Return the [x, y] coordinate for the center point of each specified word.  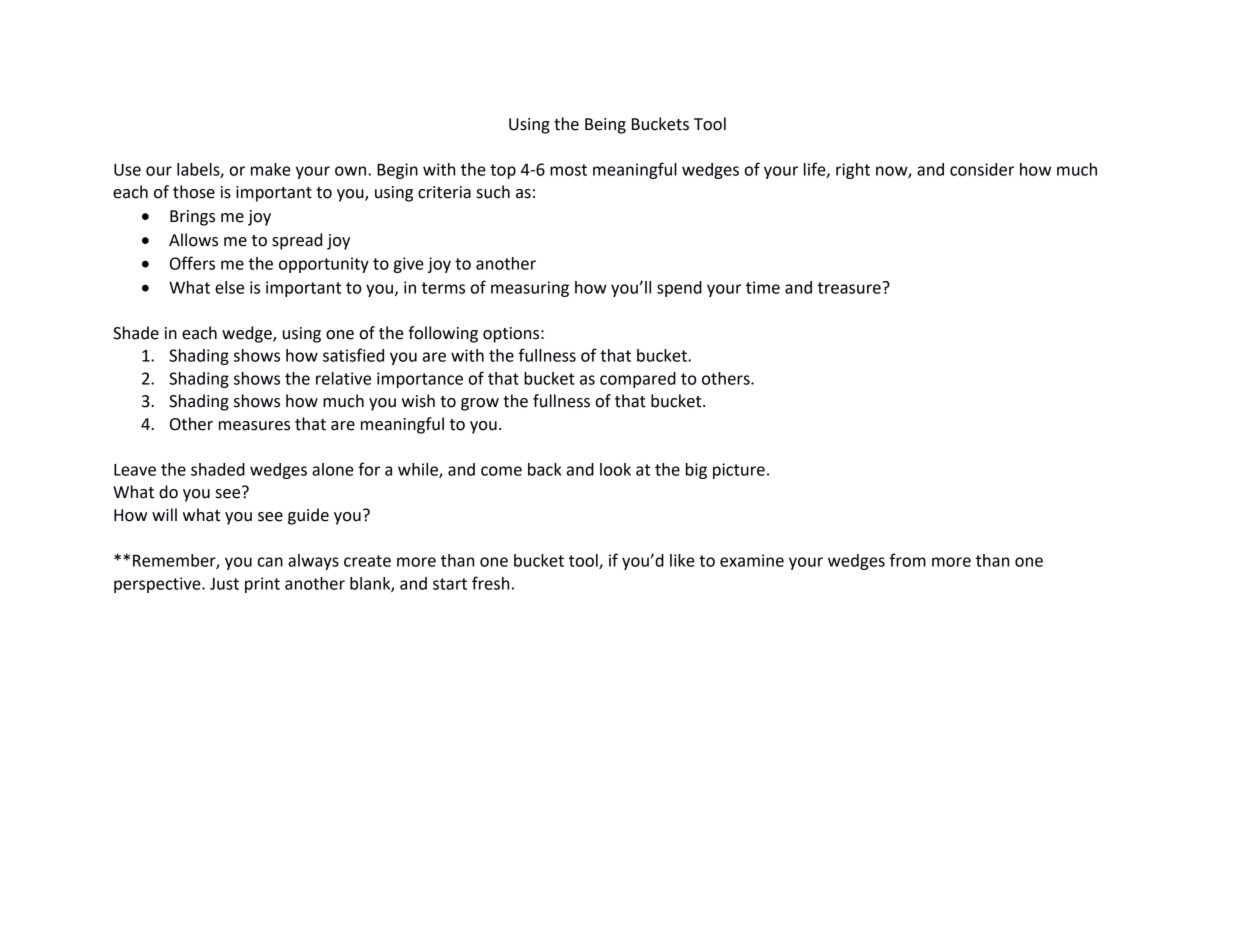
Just [224, 584]
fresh [490, 583]
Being [605, 126]
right [853, 171]
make [271, 169]
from [908, 560]
